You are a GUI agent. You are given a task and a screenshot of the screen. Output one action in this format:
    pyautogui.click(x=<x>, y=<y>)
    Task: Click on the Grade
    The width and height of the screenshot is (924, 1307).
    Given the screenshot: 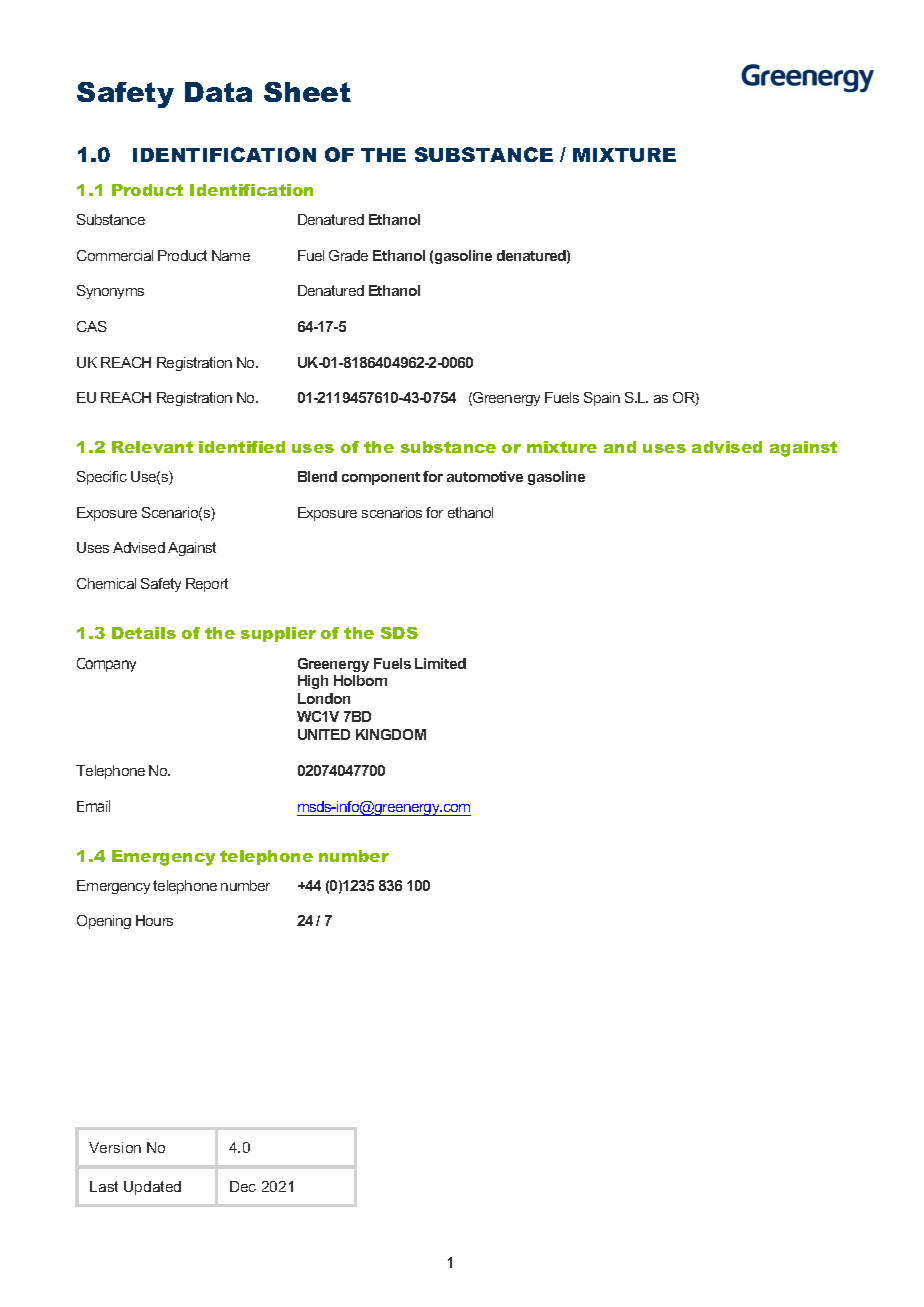 What is the action you would take?
    pyautogui.click(x=348, y=255)
